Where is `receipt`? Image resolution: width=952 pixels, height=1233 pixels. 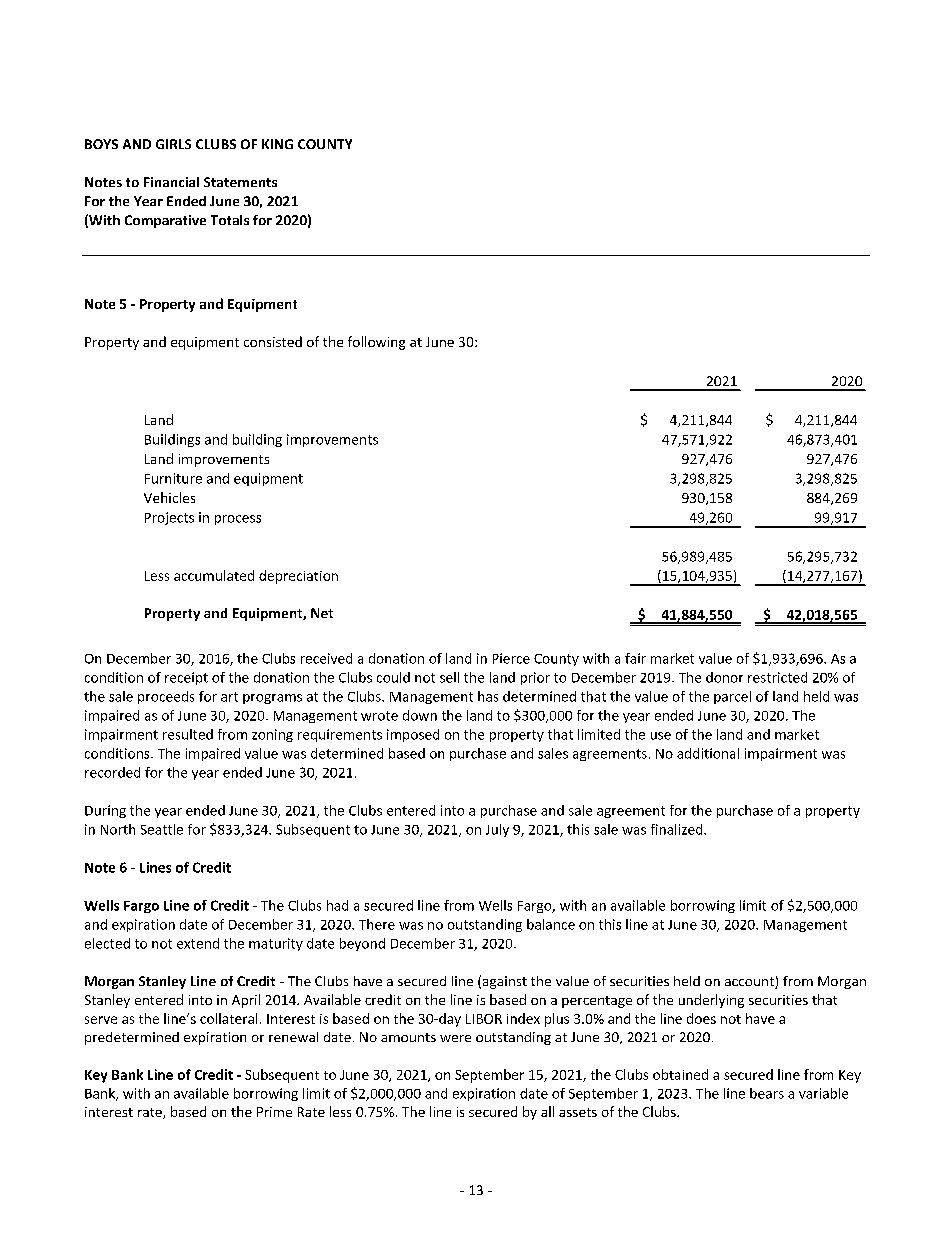 receipt is located at coordinates (186, 678).
